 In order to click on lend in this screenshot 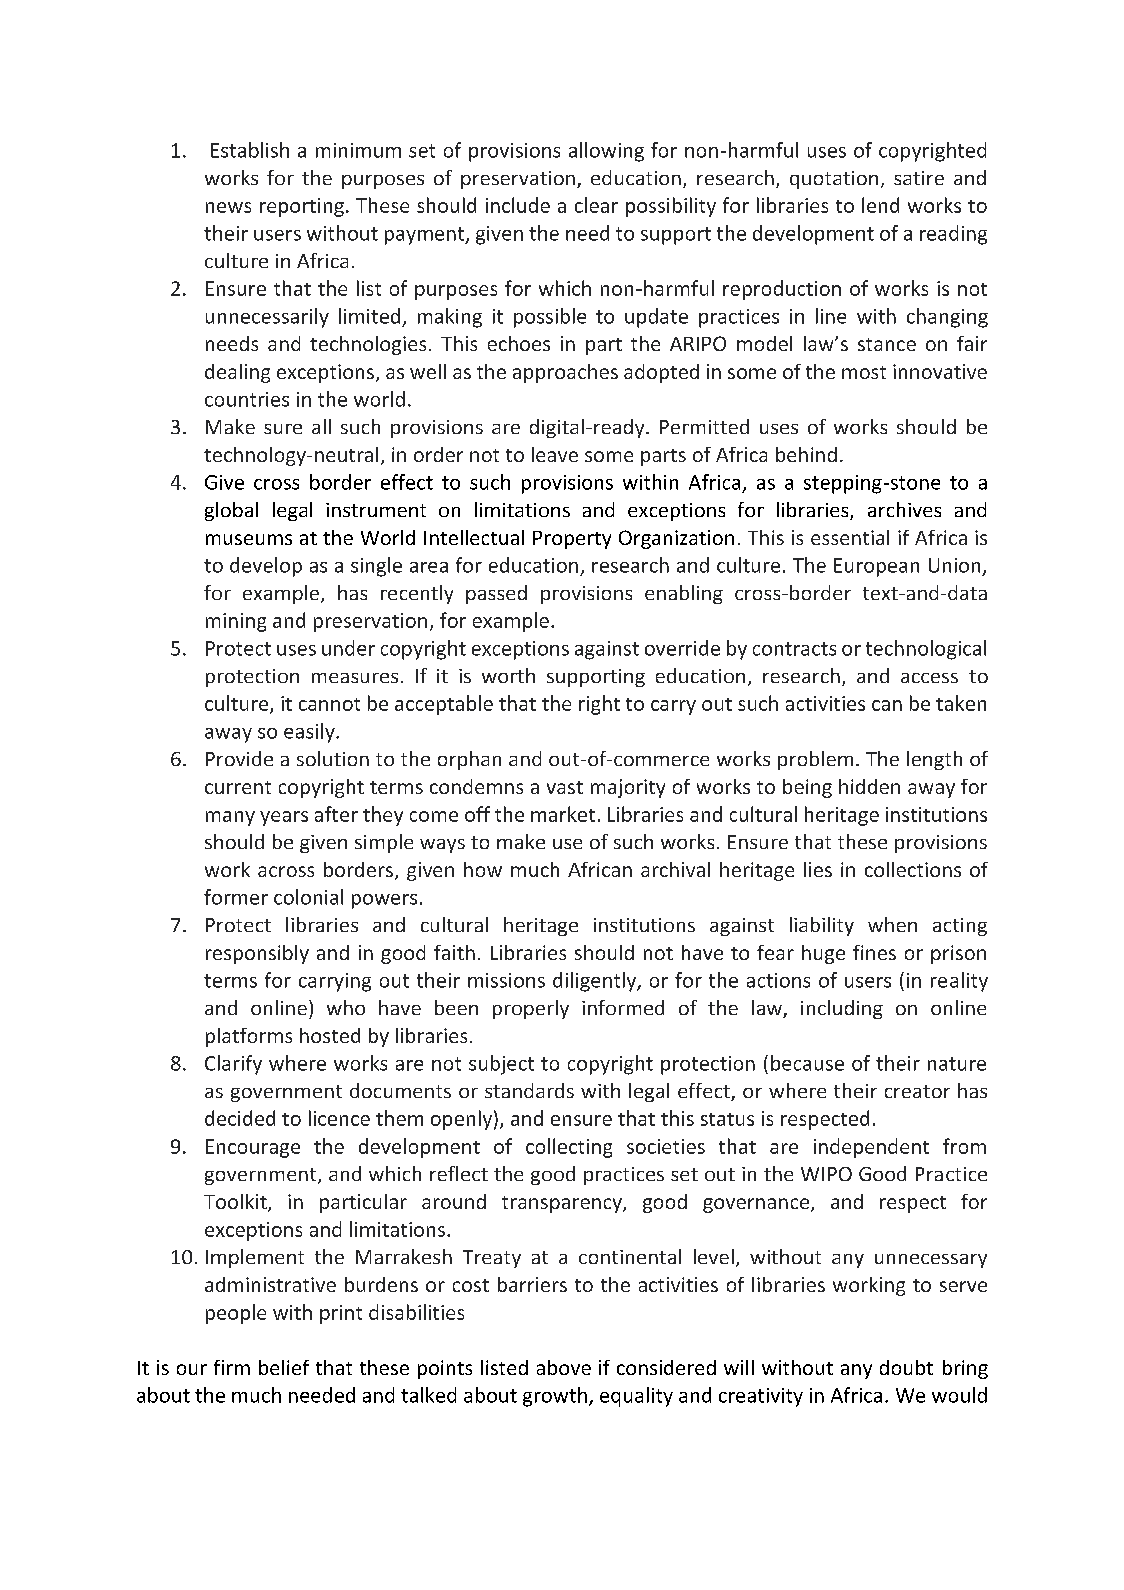, I will do `click(880, 205)`.
